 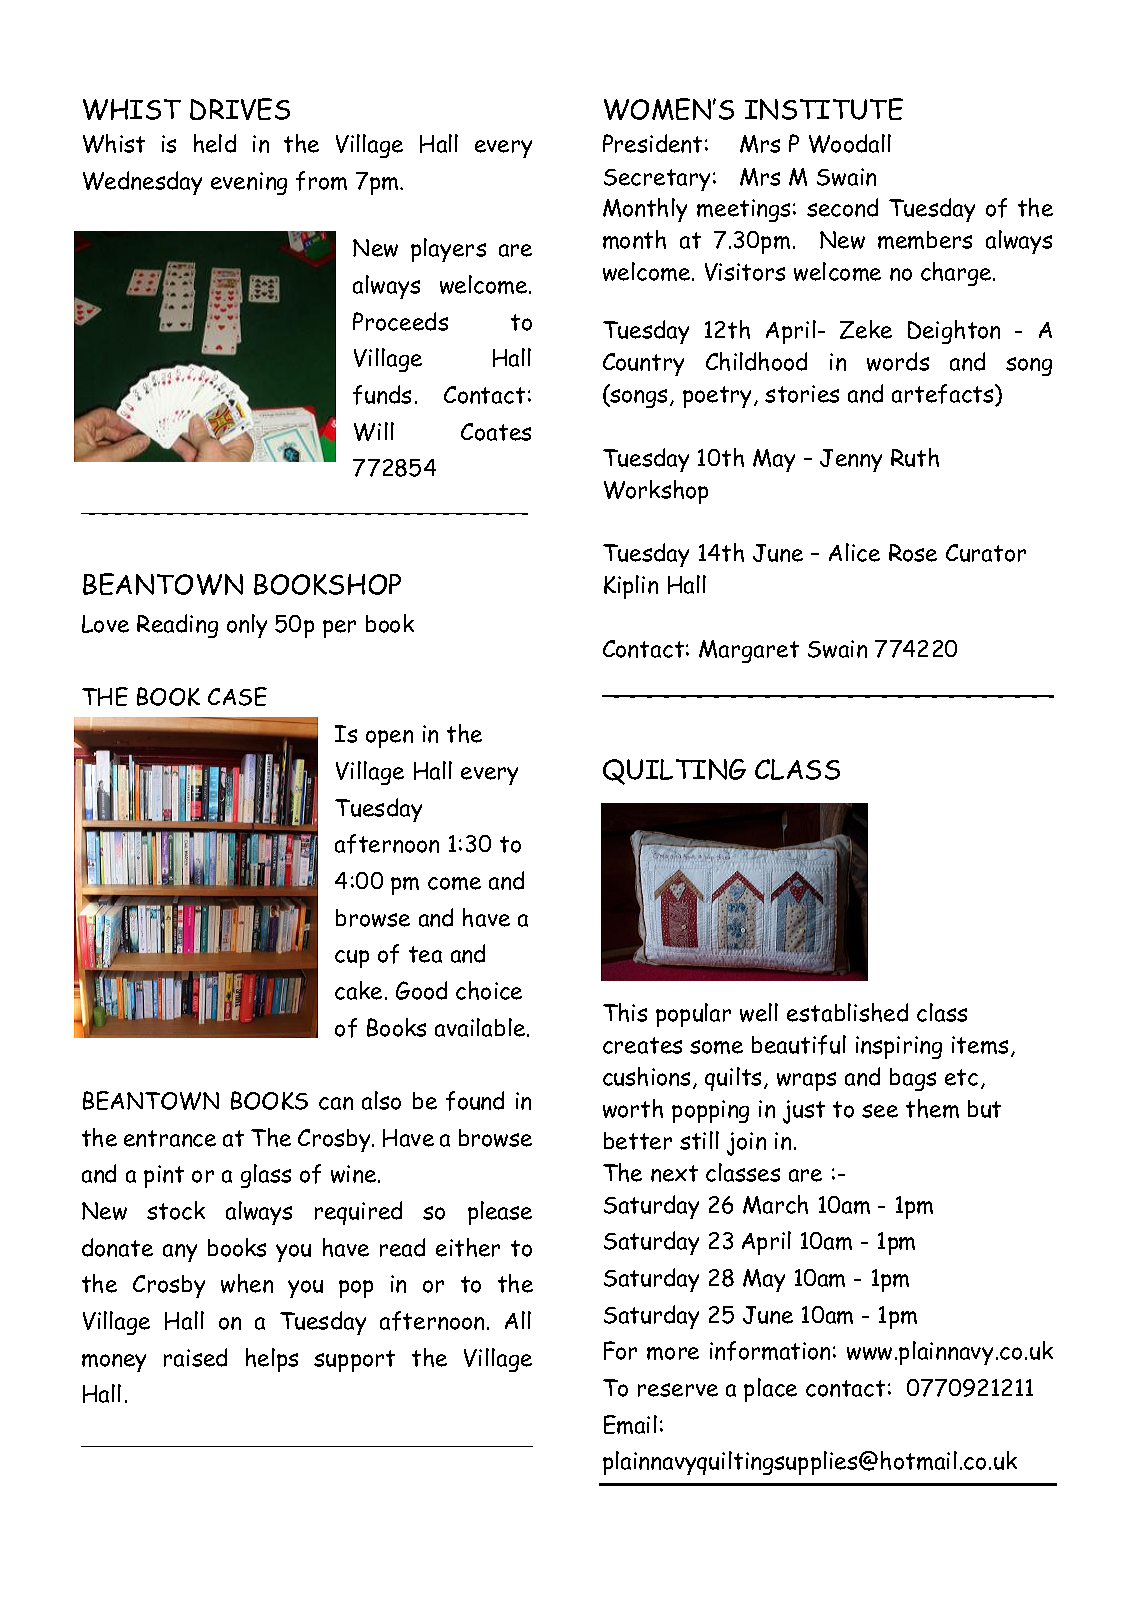 What do you see at coordinates (749, 651) in the document?
I see `Margaret` at bounding box center [749, 651].
